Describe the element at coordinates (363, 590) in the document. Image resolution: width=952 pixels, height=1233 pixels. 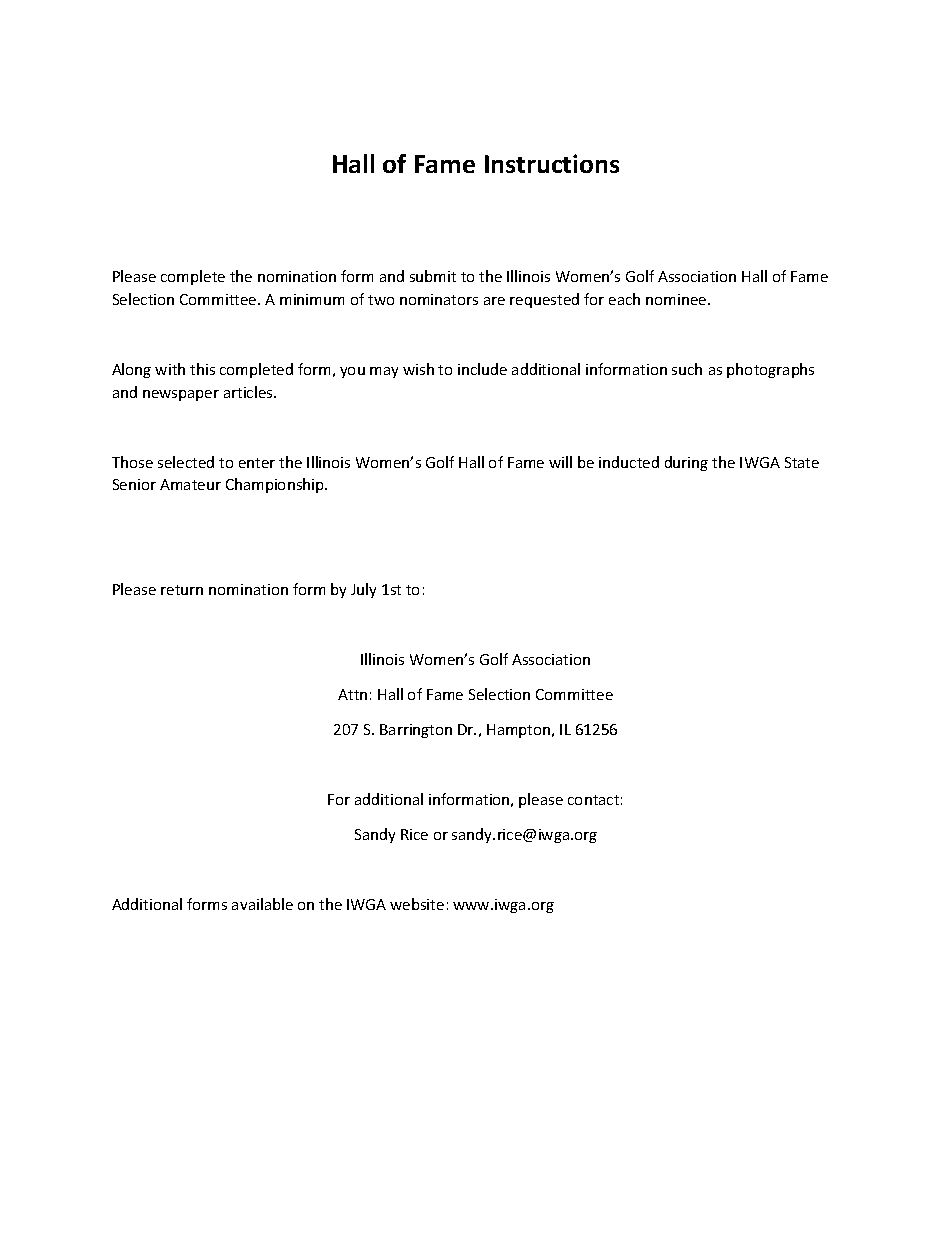
I see `July` at that location.
